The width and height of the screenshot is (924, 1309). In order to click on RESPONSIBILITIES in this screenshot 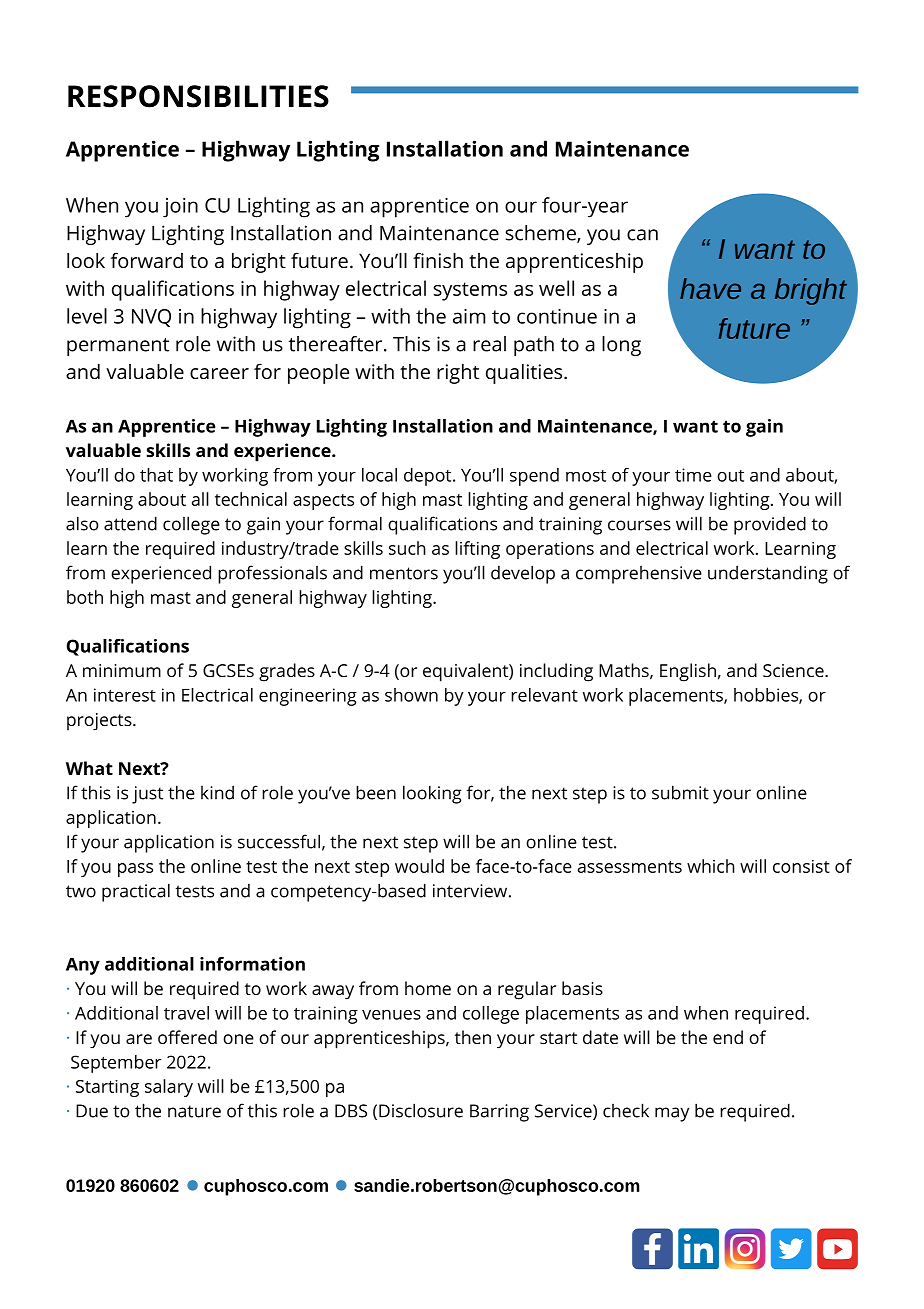, I will do `click(198, 96)`.
